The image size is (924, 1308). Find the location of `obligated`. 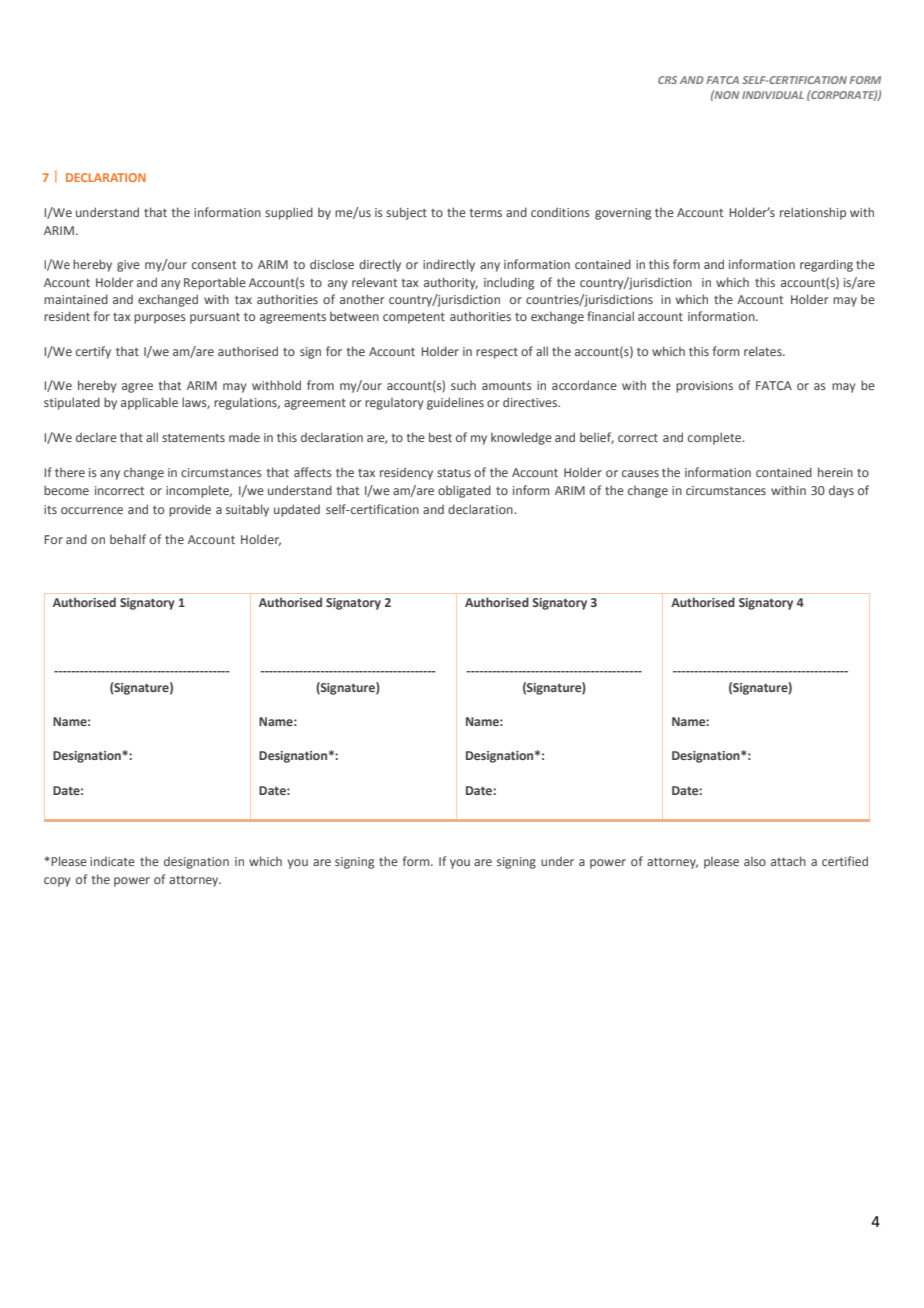

obligated is located at coordinates (464, 491).
